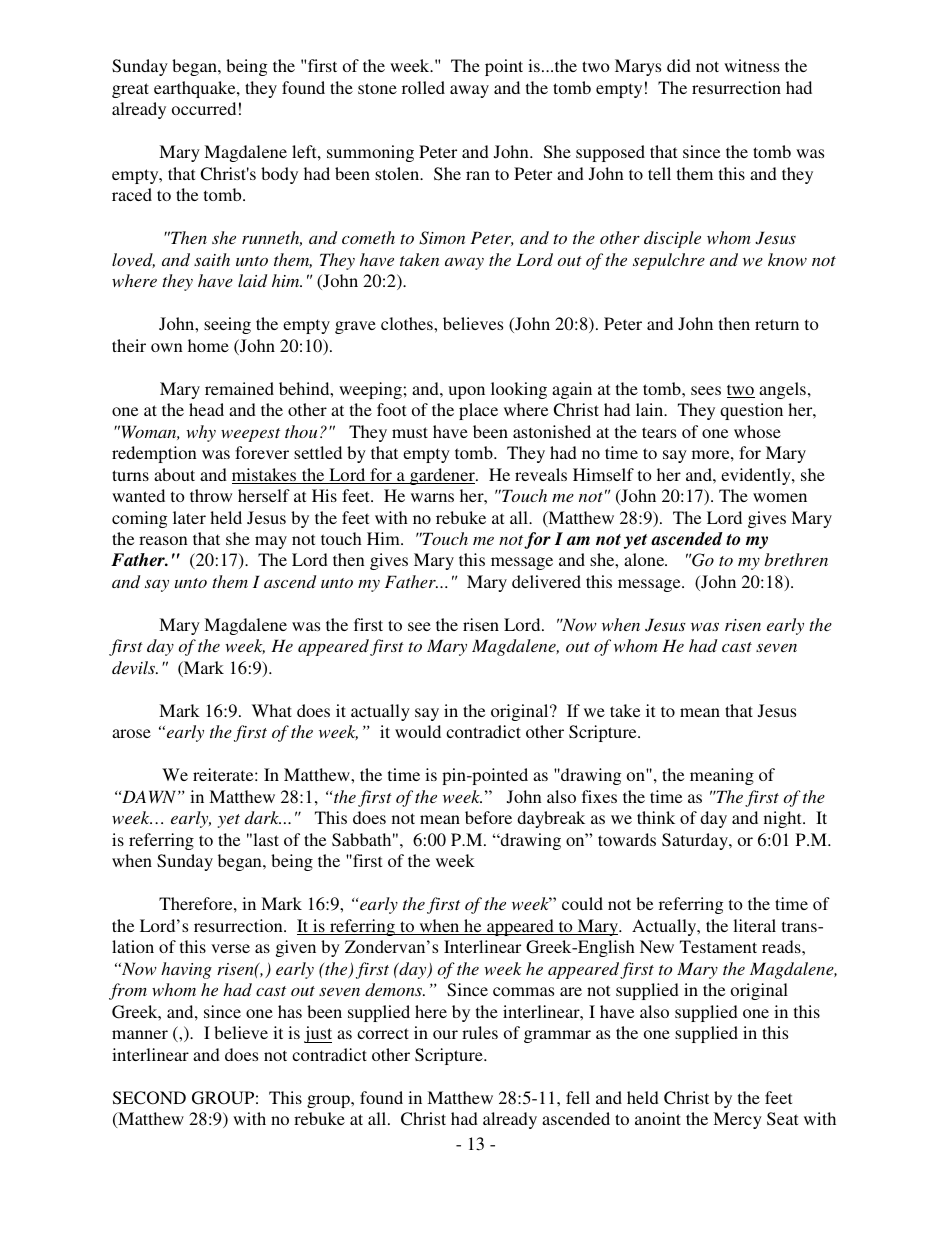  Describe the element at coordinates (163, 540) in the document. I see `reason` at that location.
